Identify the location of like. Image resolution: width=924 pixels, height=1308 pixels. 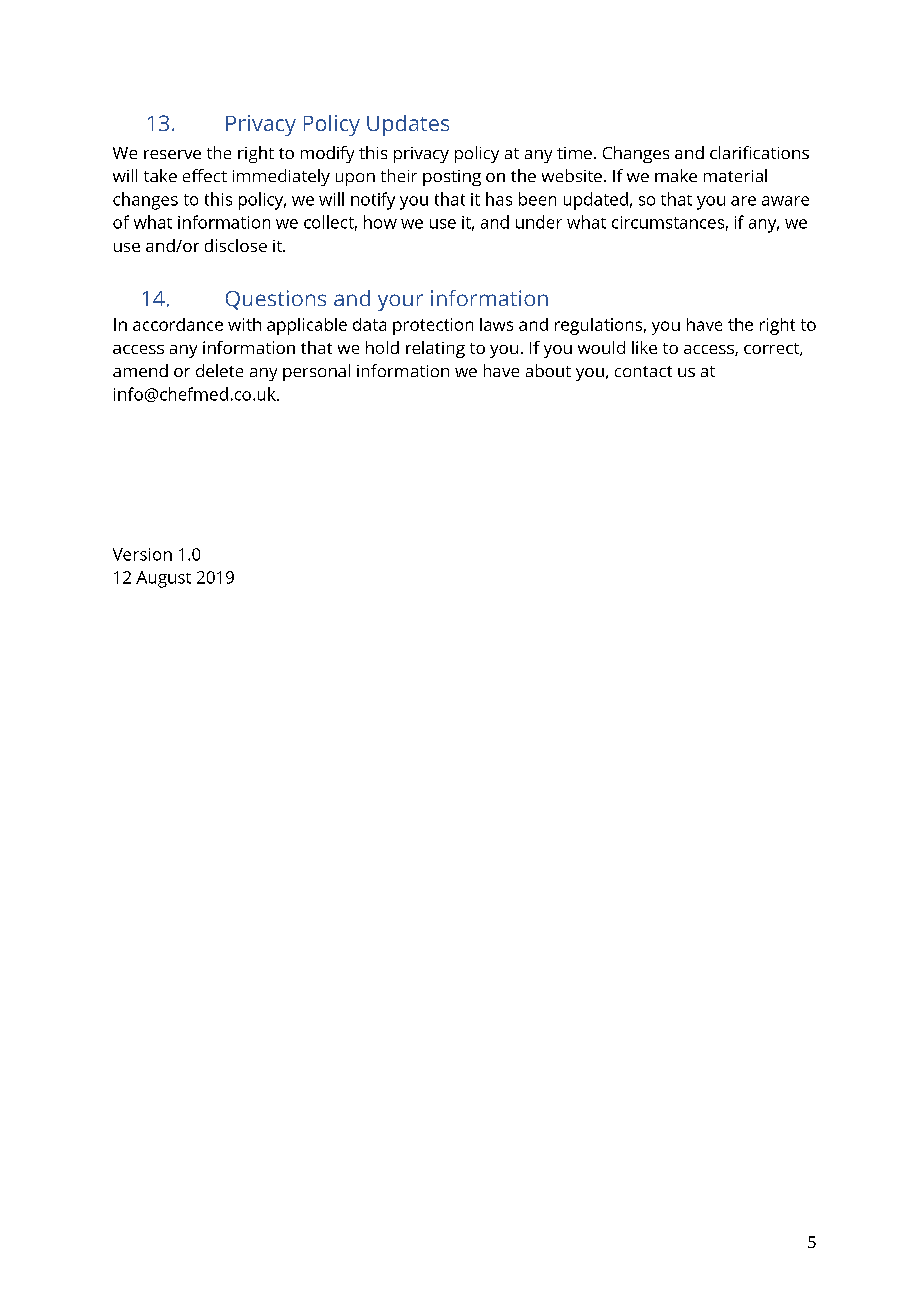
(644, 347).
